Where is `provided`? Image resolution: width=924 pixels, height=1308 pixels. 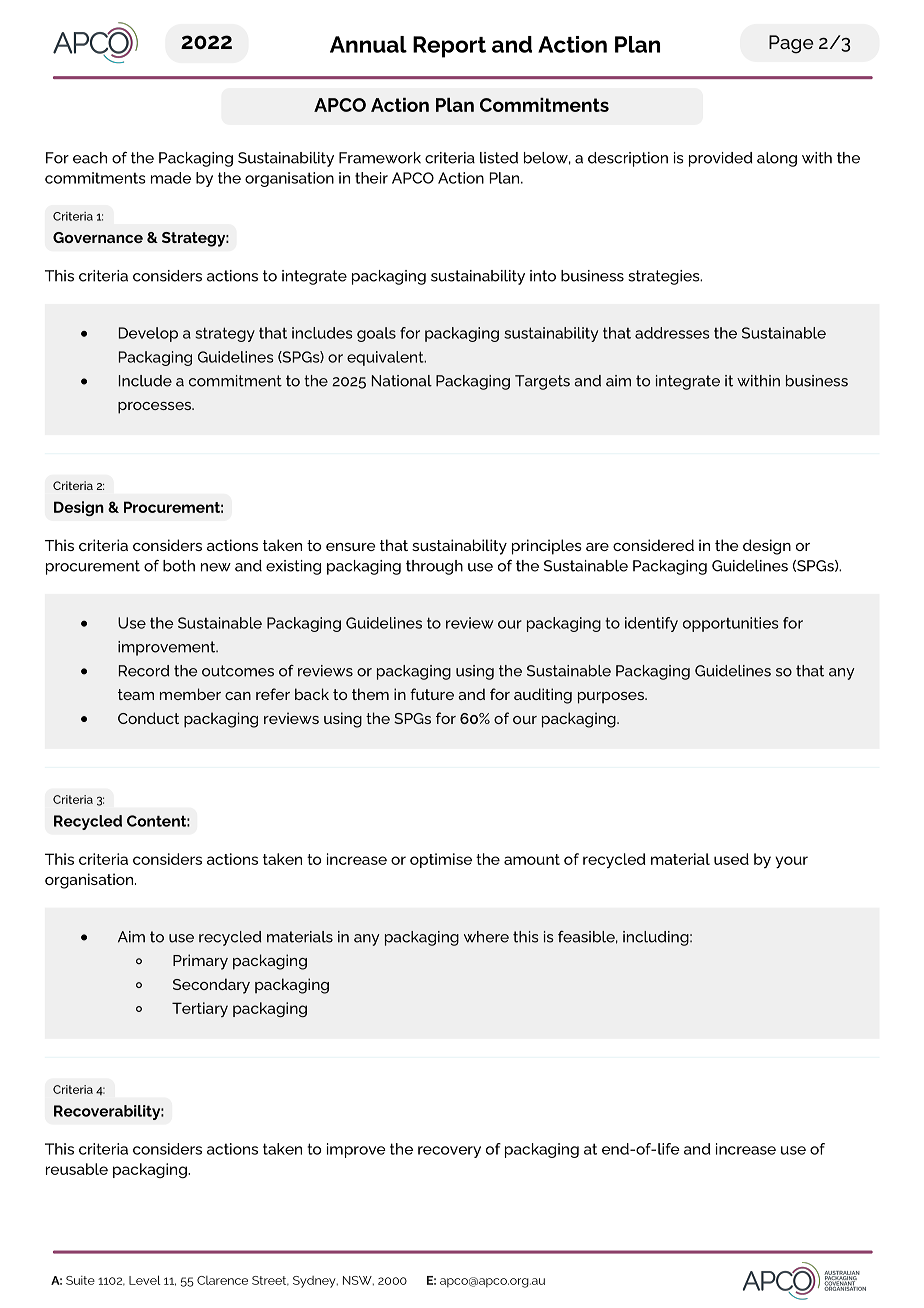 provided is located at coordinates (721, 159).
